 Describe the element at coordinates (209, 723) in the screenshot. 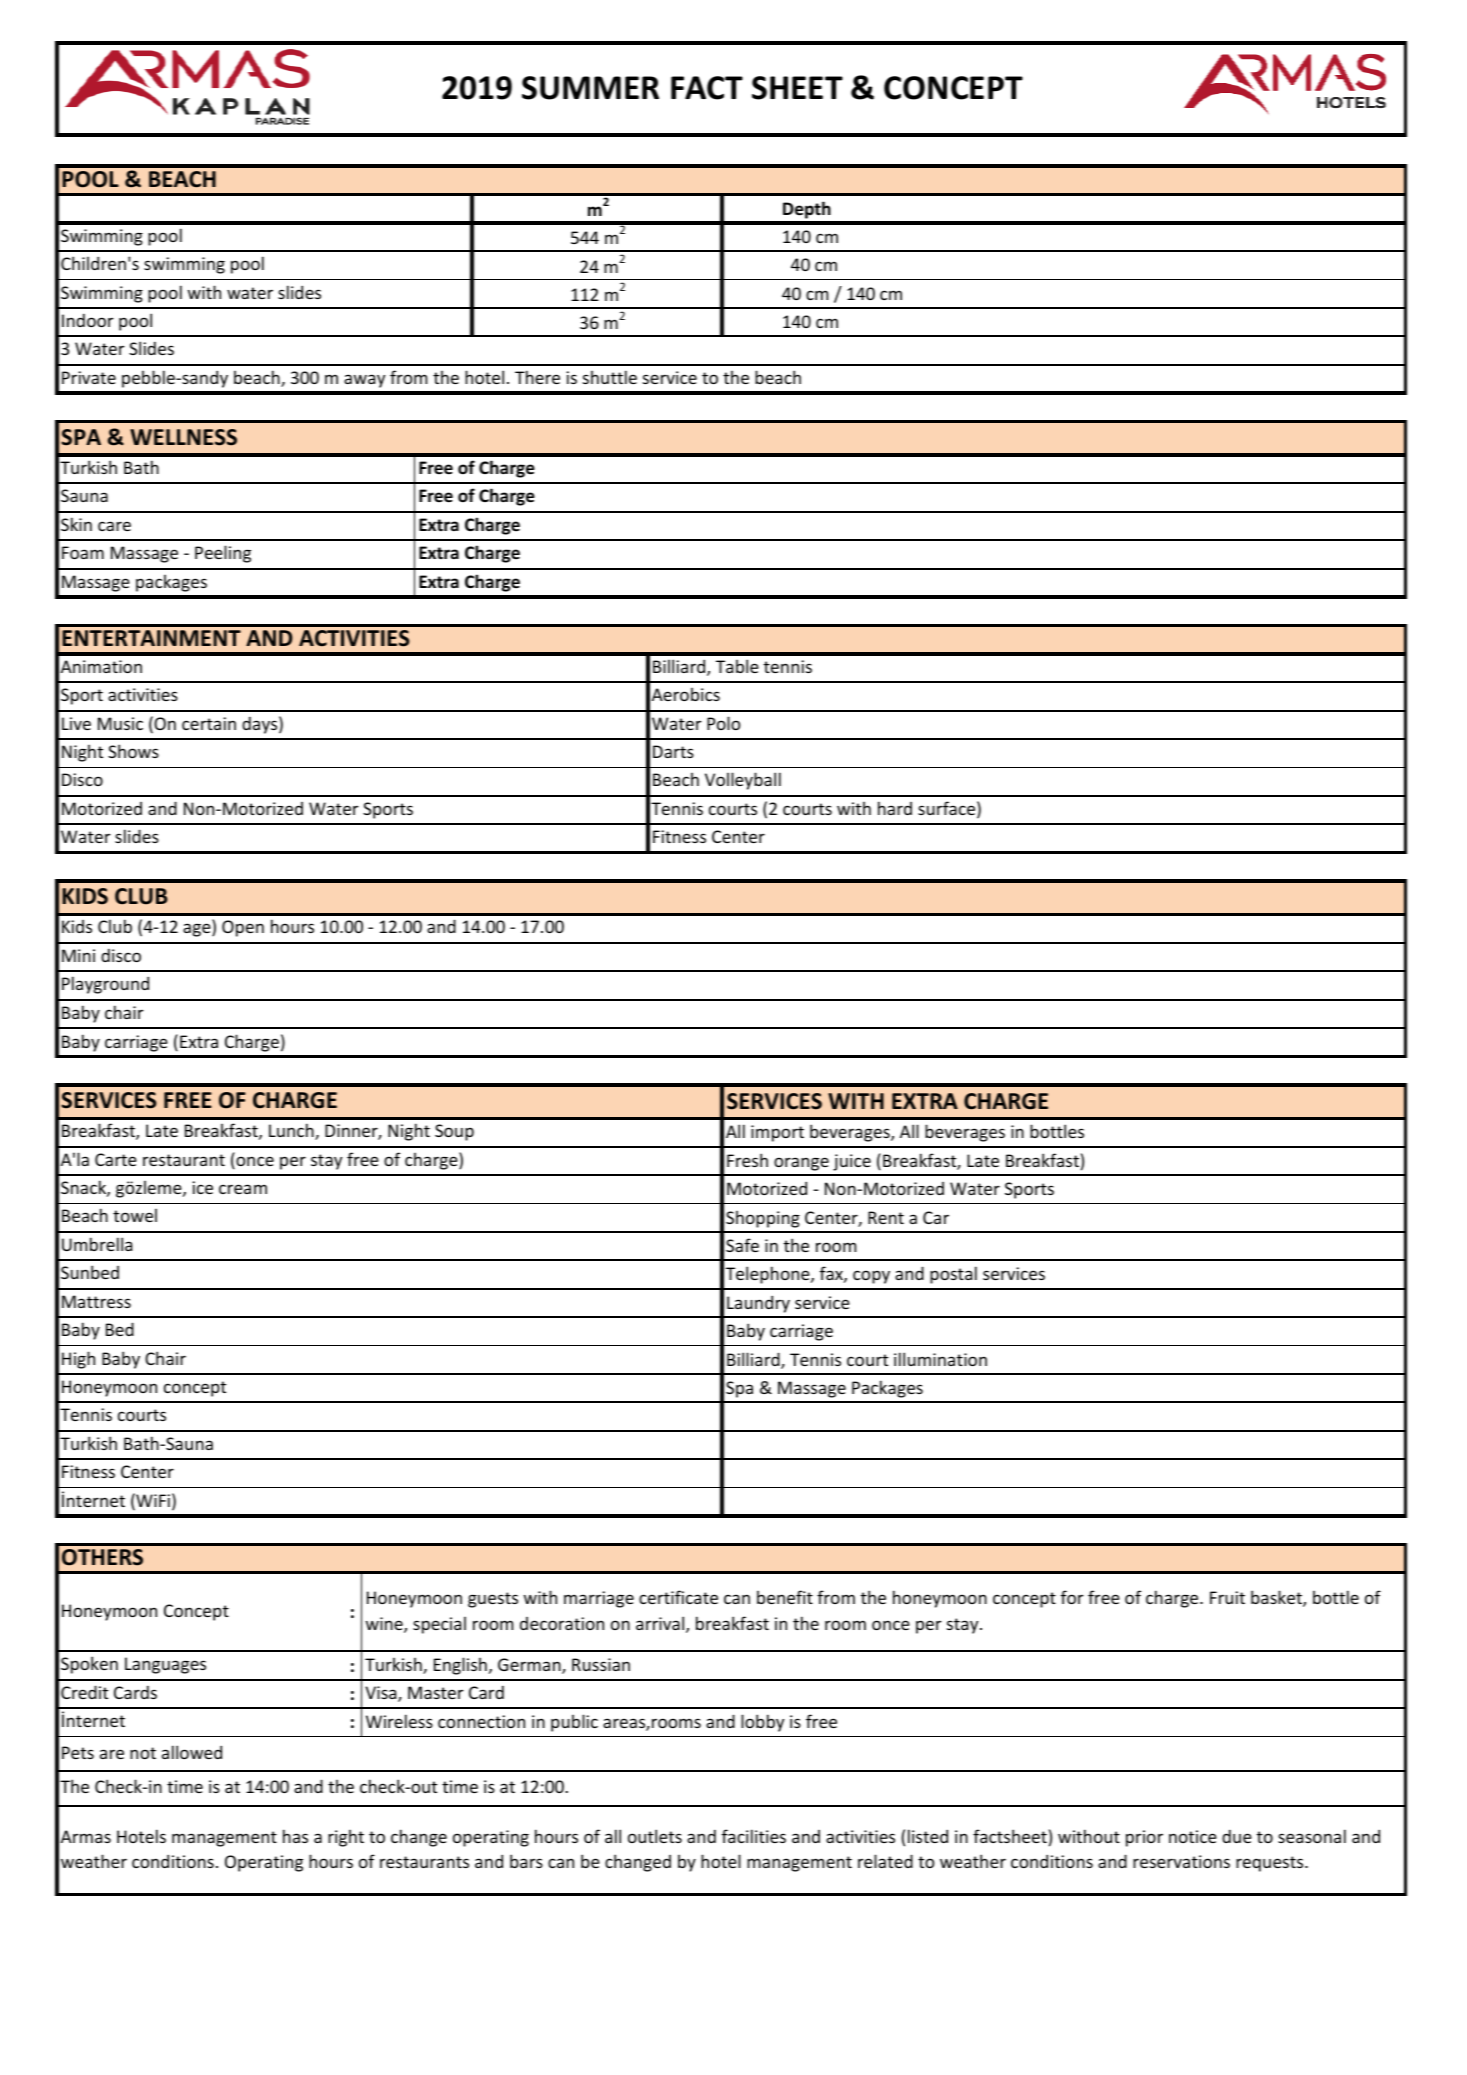

I see `certain` at that location.
